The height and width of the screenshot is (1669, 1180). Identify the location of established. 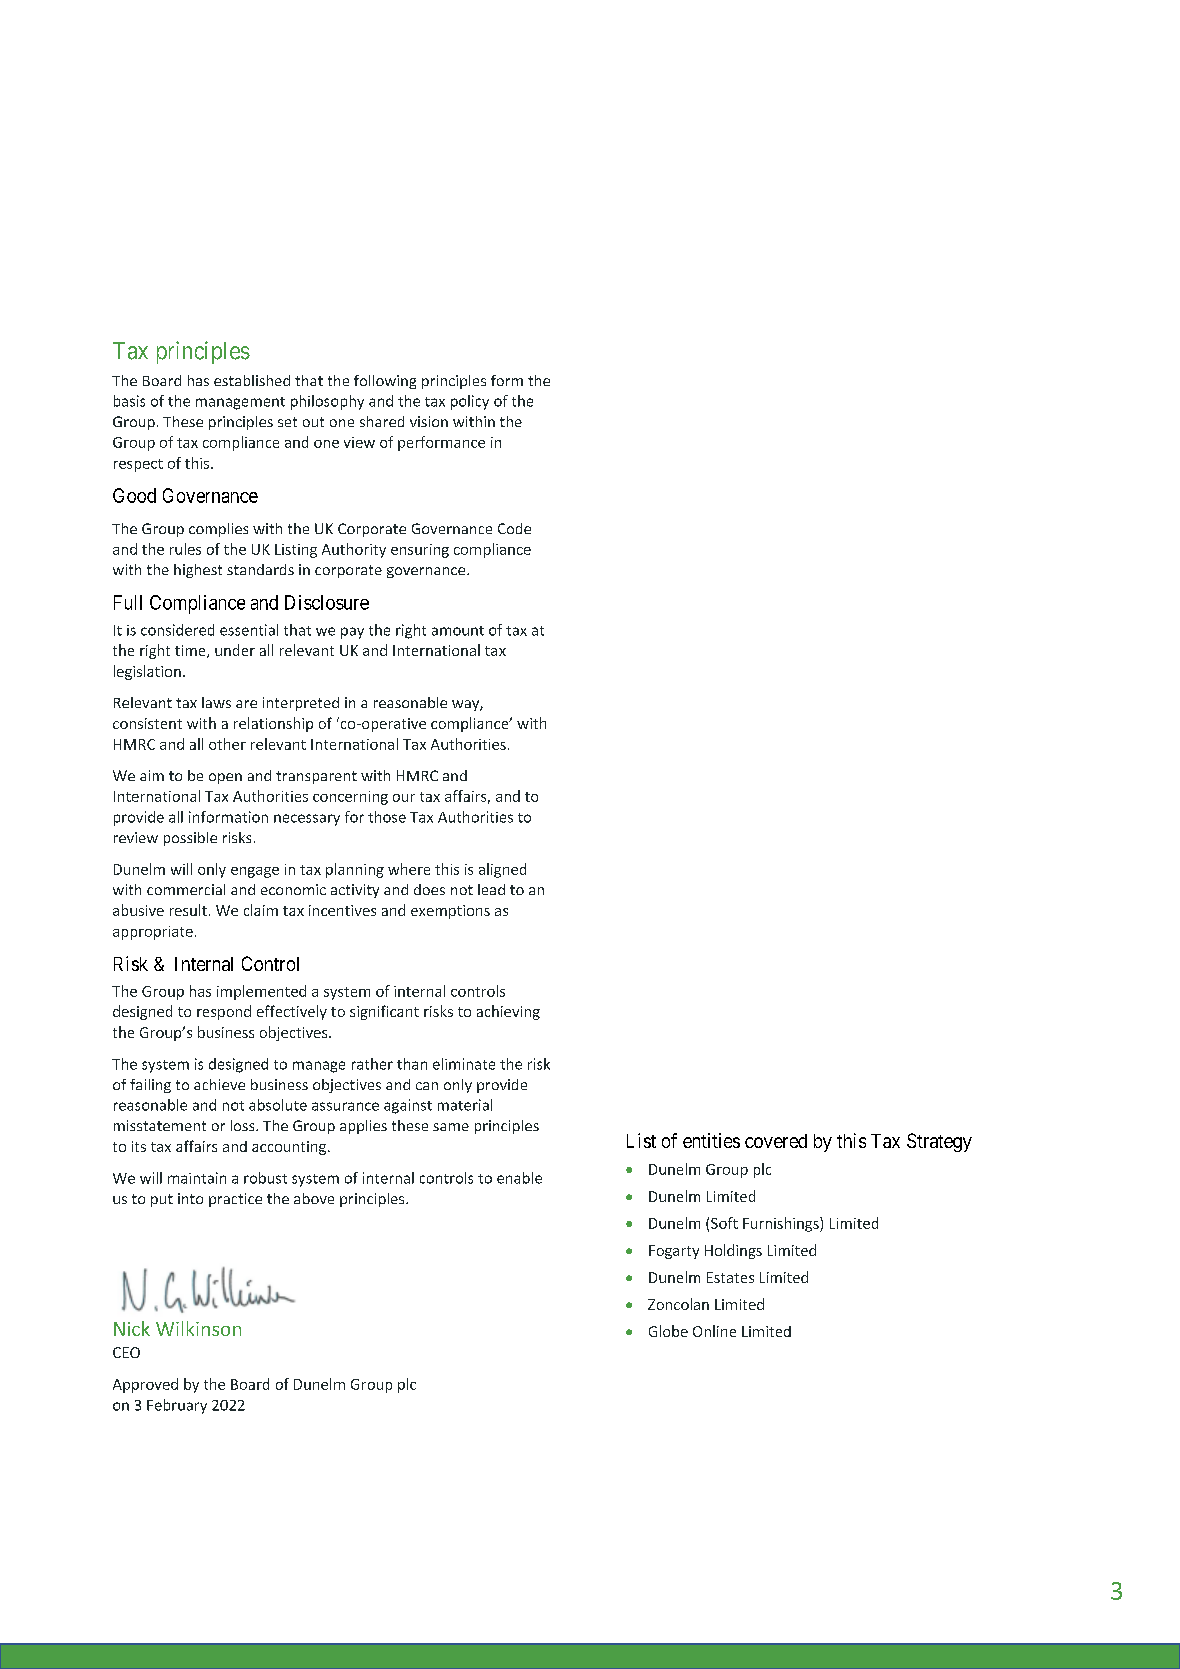
(252, 380).
